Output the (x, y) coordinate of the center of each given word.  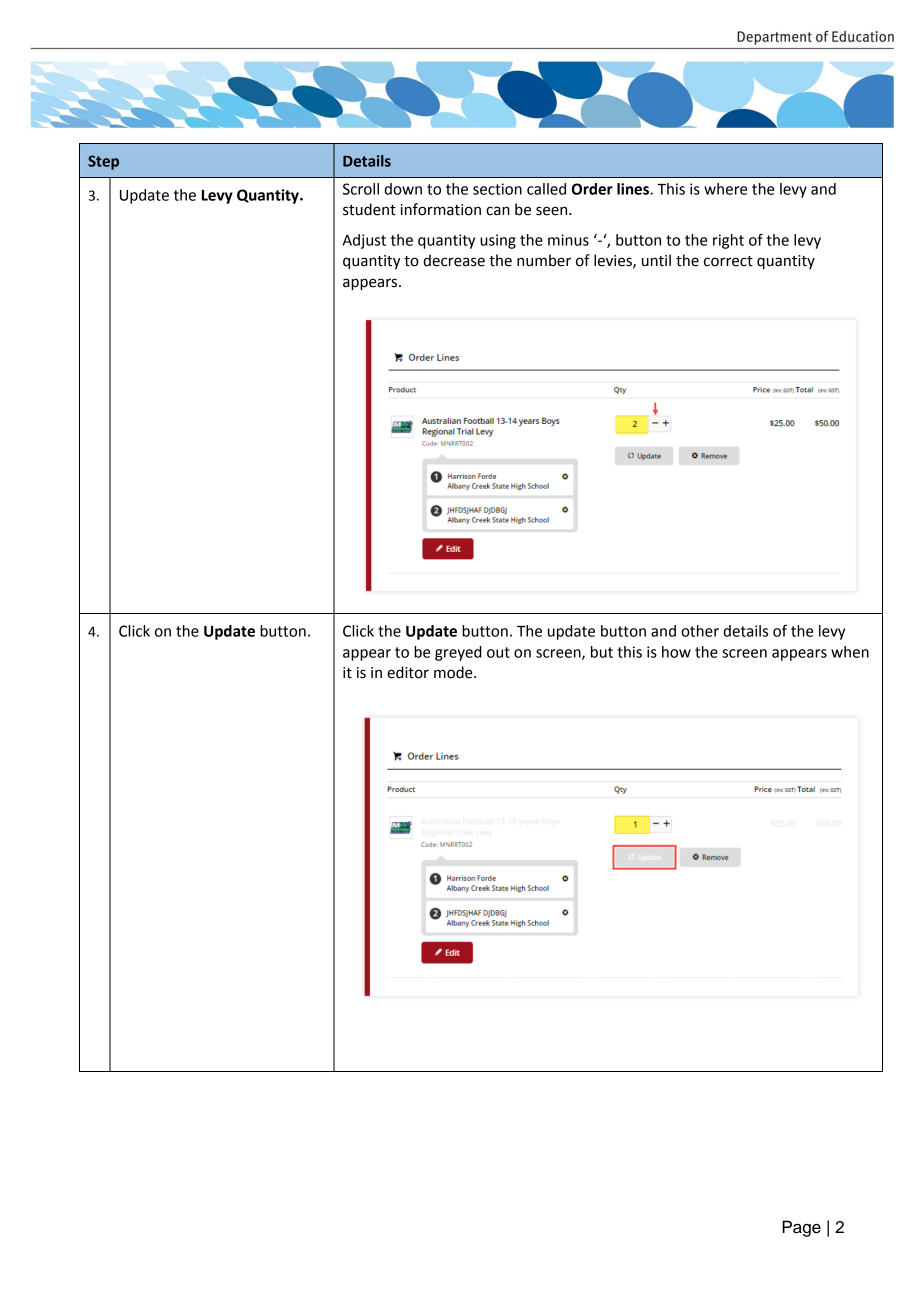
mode (454, 672)
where (725, 189)
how (676, 652)
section (497, 189)
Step (103, 162)
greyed (458, 653)
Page (801, 1228)
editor (408, 672)
